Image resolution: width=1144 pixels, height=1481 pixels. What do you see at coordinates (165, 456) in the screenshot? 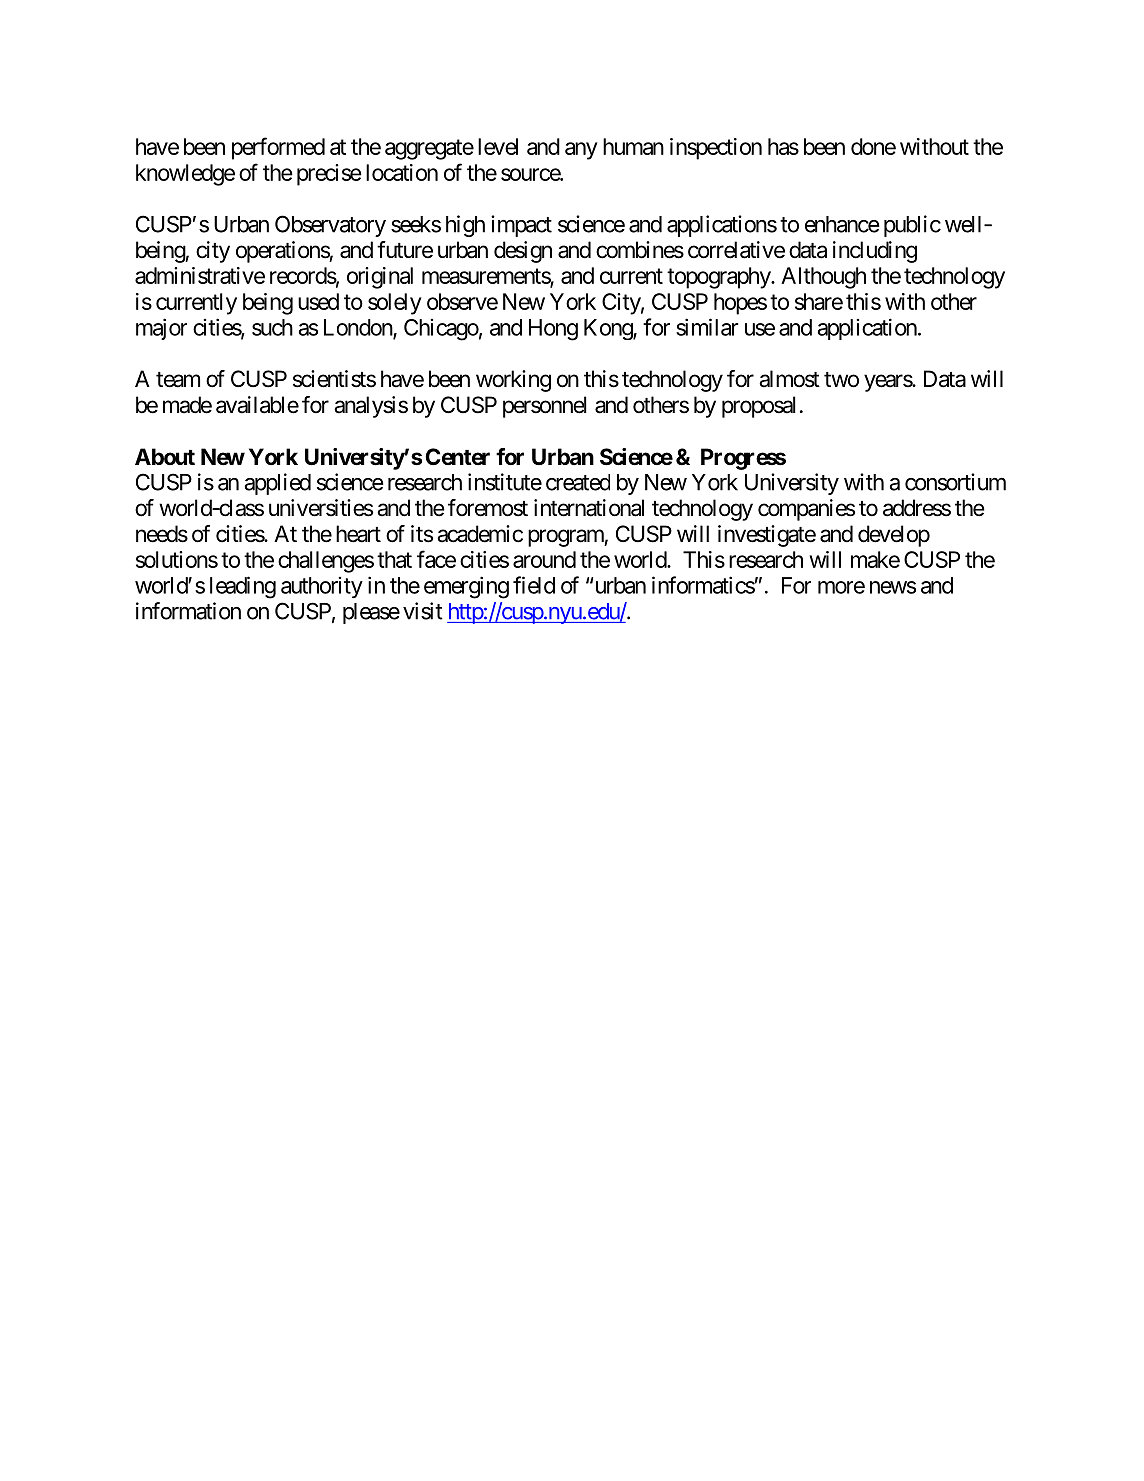
I see `About` at bounding box center [165, 456].
